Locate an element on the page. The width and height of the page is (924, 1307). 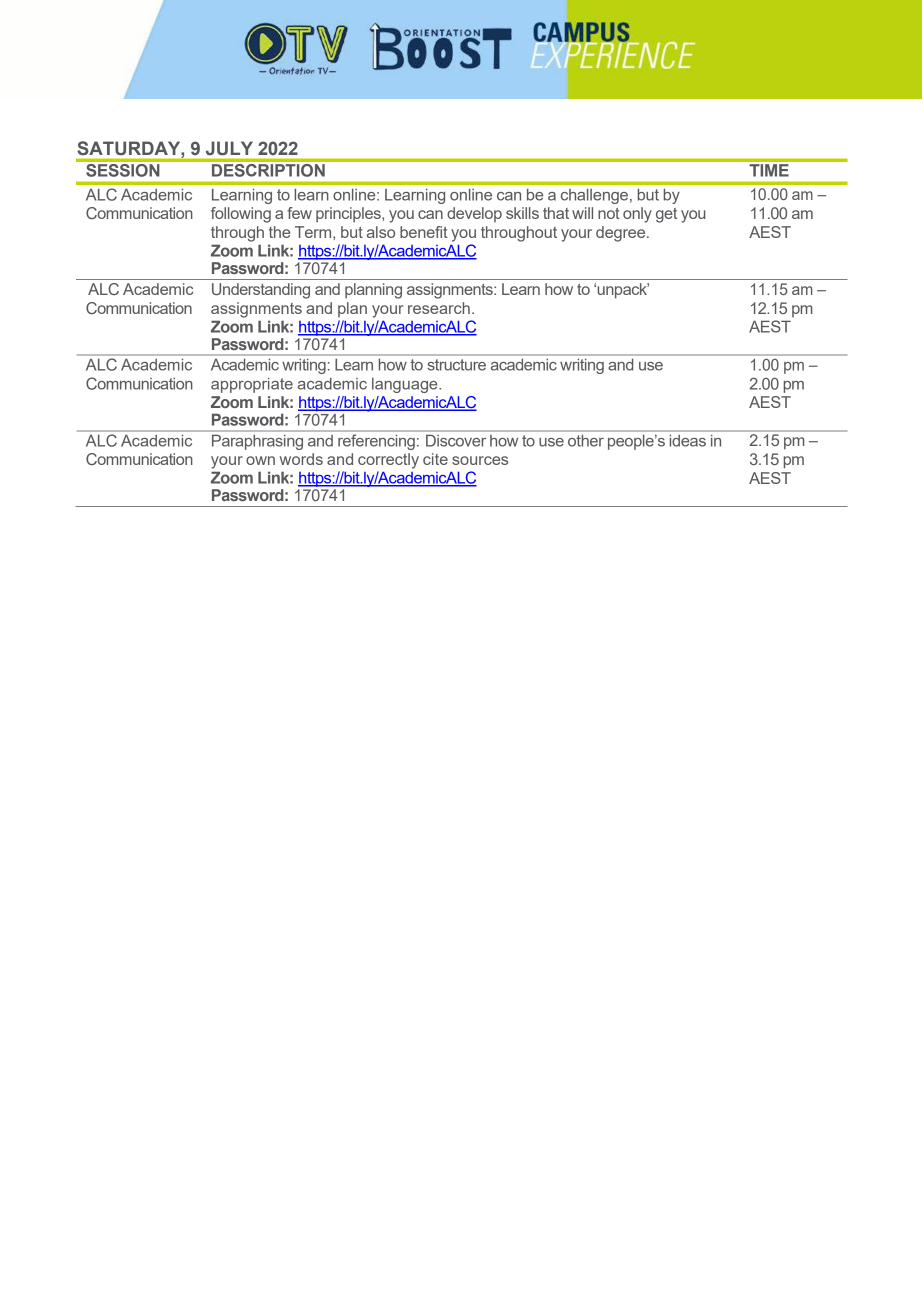
develop is located at coordinates (474, 214).
